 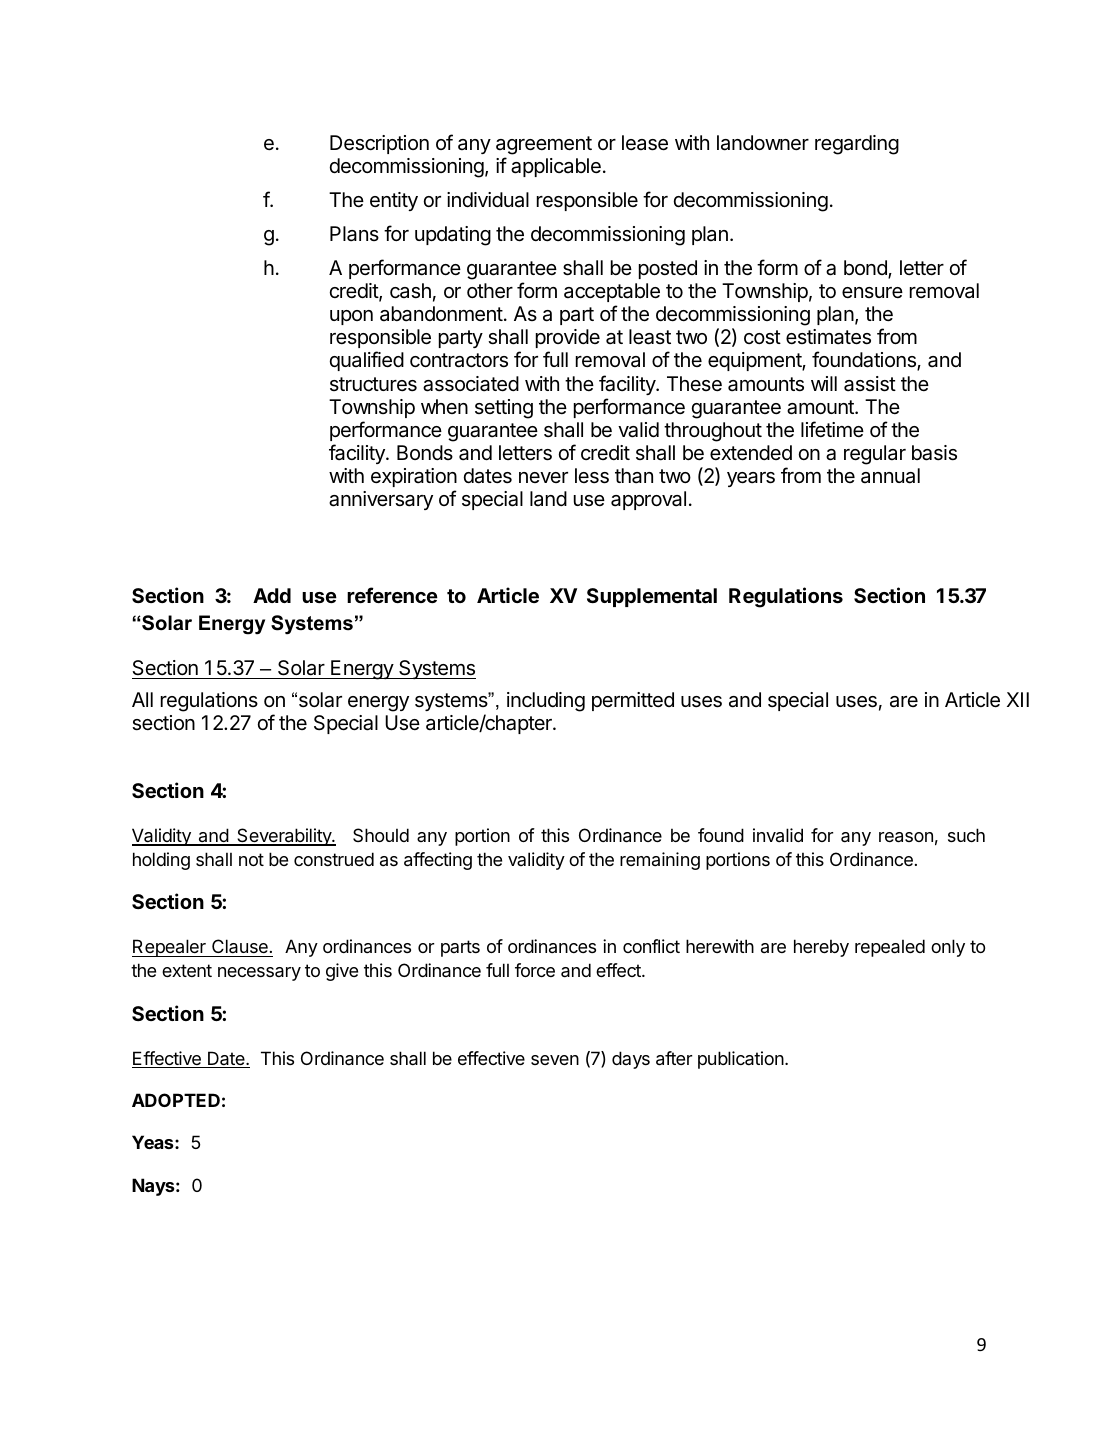 I want to click on Description, so click(x=379, y=144).
